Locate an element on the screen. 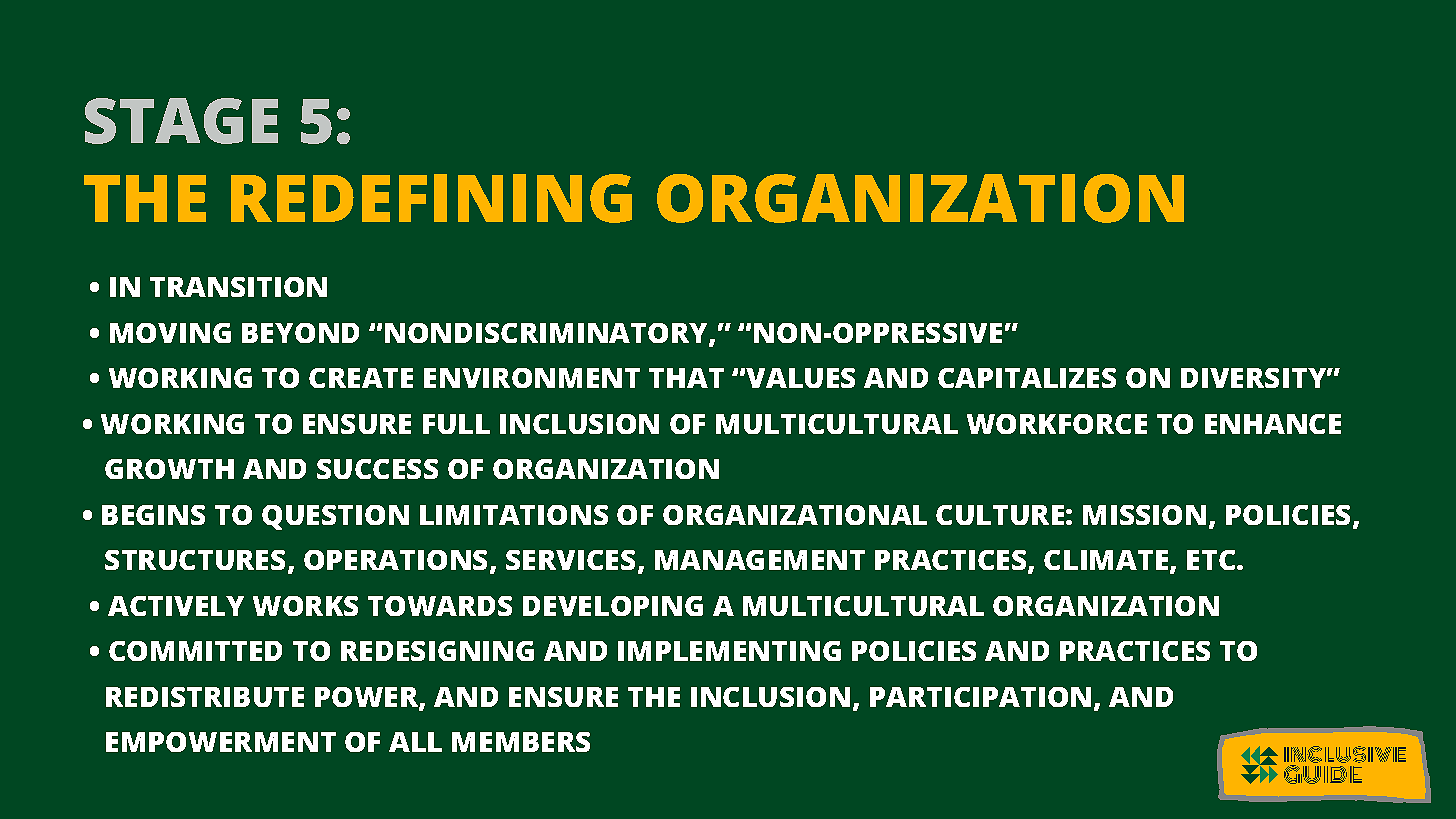 Image resolution: width=1456 pixels, height=819 pixels. SUCCESS is located at coordinates (377, 469).
